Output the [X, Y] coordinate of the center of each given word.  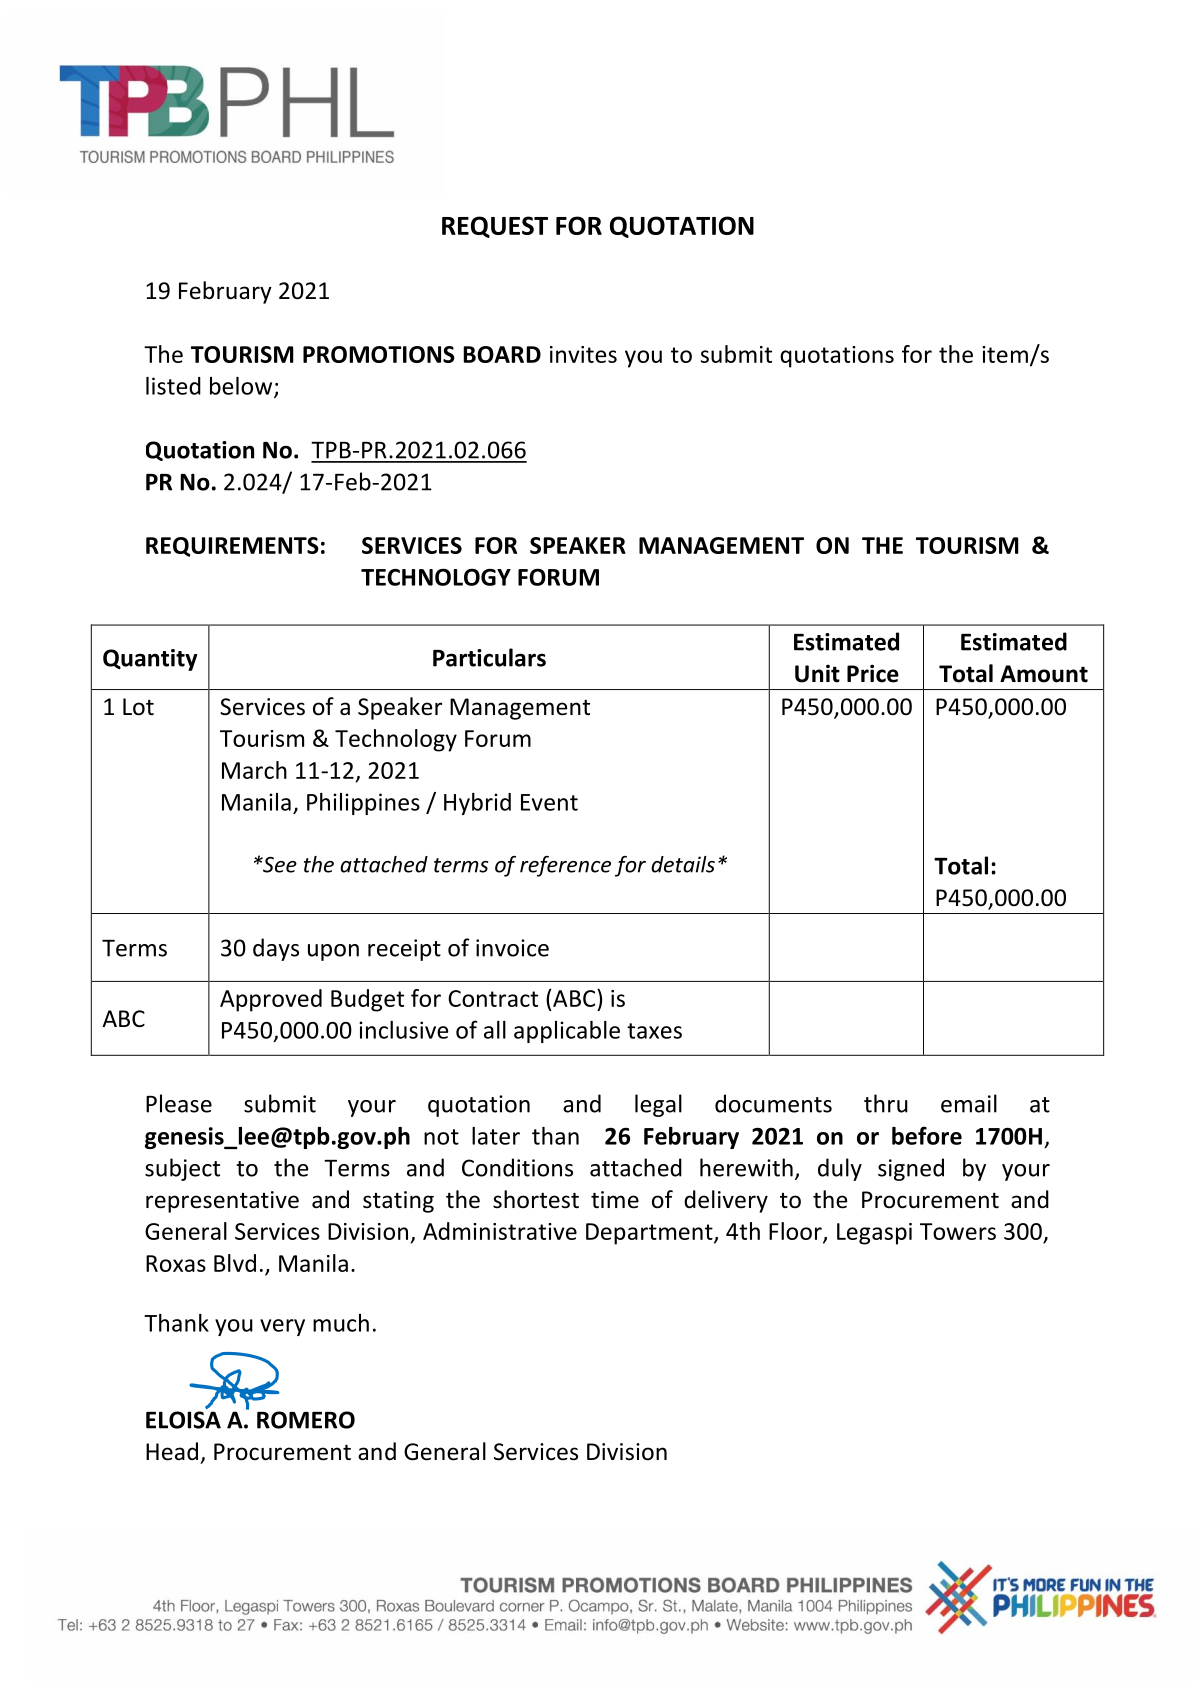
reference [565, 866]
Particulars [489, 657]
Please [179, 1103]
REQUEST [495, 227]
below [242, 387]
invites [583, 354]
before [927, 1135]
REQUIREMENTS [232, 547]
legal [658, 1105]
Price [873, 673]
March [254, 770]
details [683, 864]
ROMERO [306, 1420]
